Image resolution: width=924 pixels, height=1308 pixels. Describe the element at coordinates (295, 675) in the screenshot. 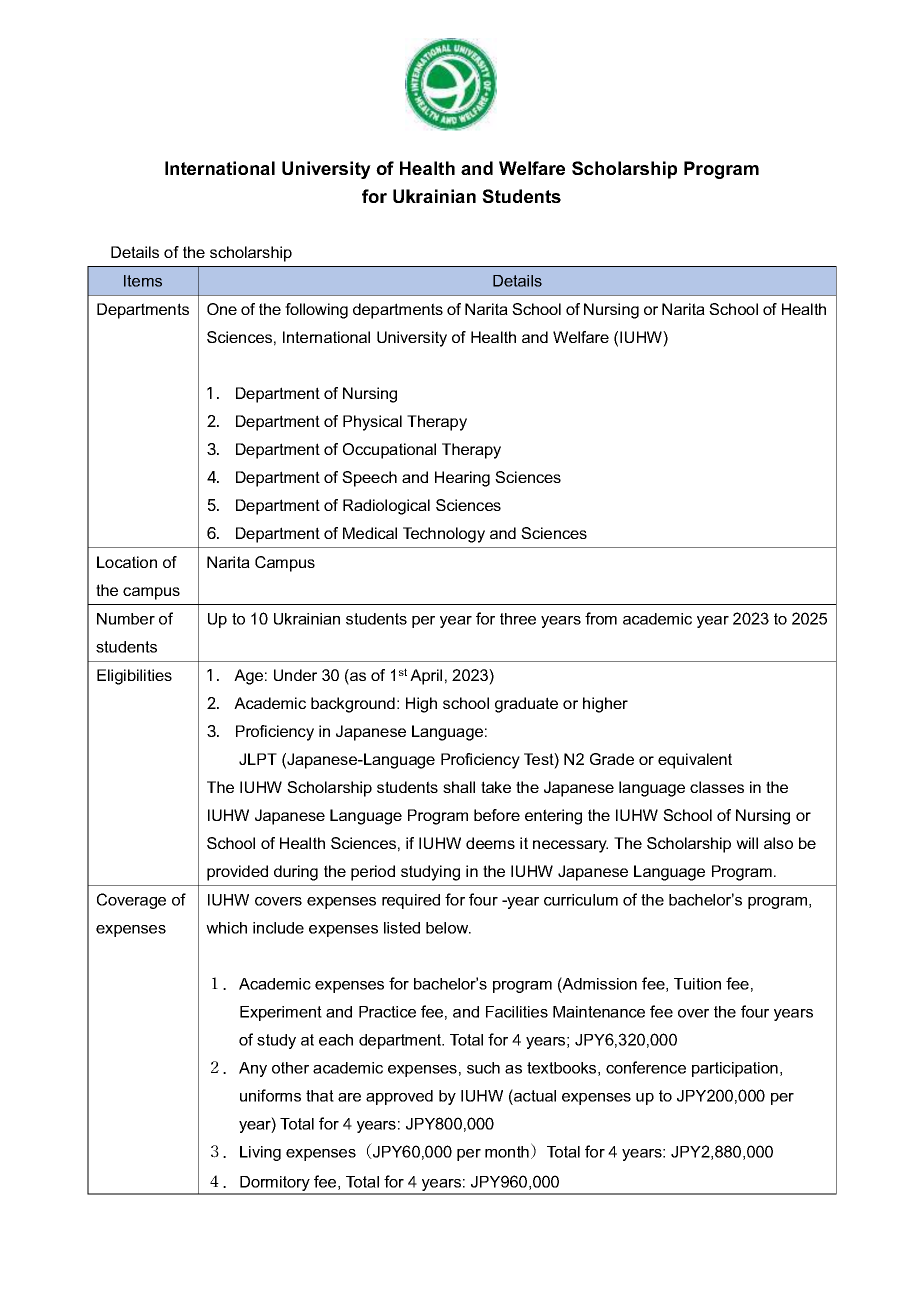

I see `Under` at that location.
